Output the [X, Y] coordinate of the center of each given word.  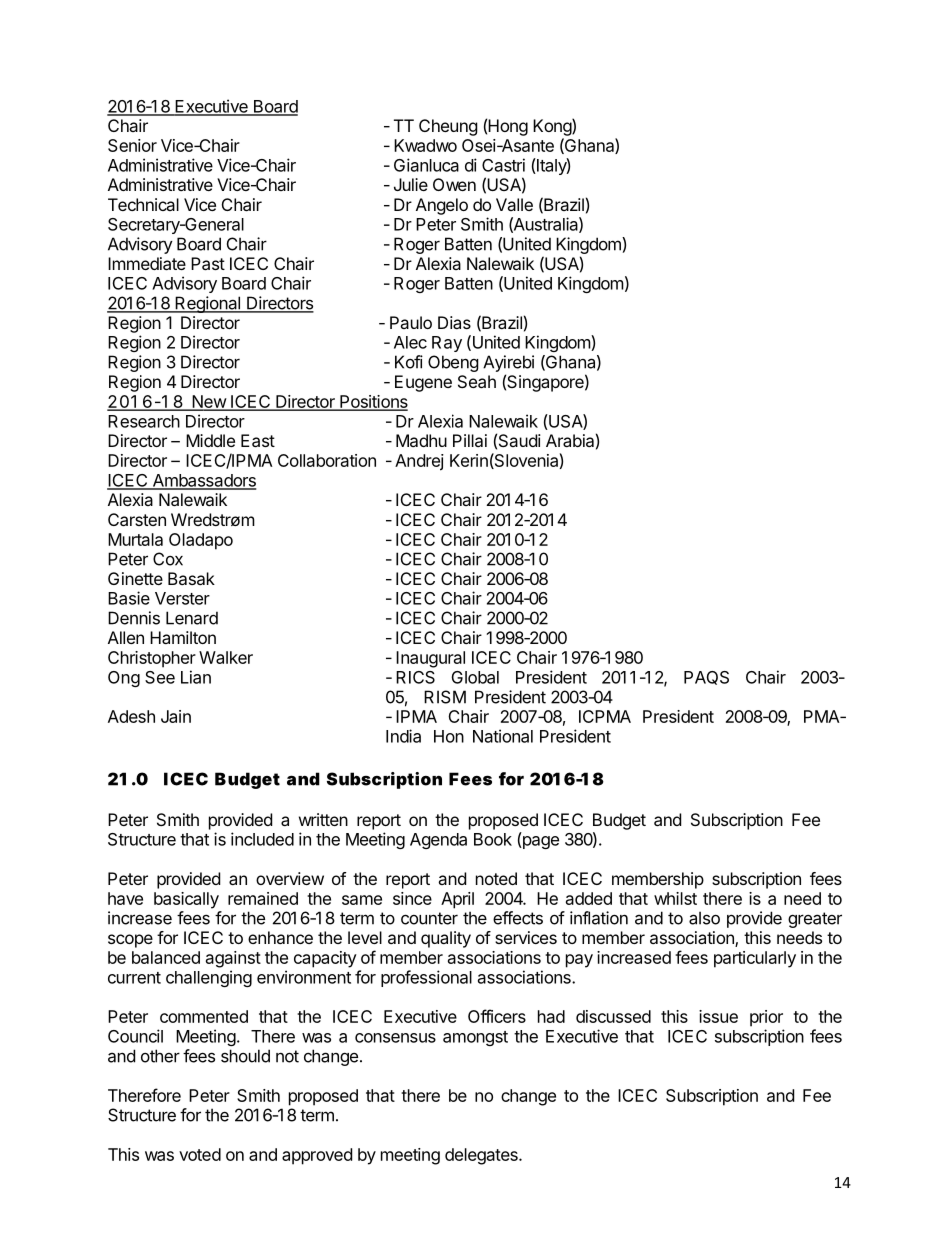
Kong [553, 127]
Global [475, 677]
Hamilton [183, 637]
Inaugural [430, 659]
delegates [482, 1156]
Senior [132, 145]
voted [200, 1154]
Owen [454, 184]
